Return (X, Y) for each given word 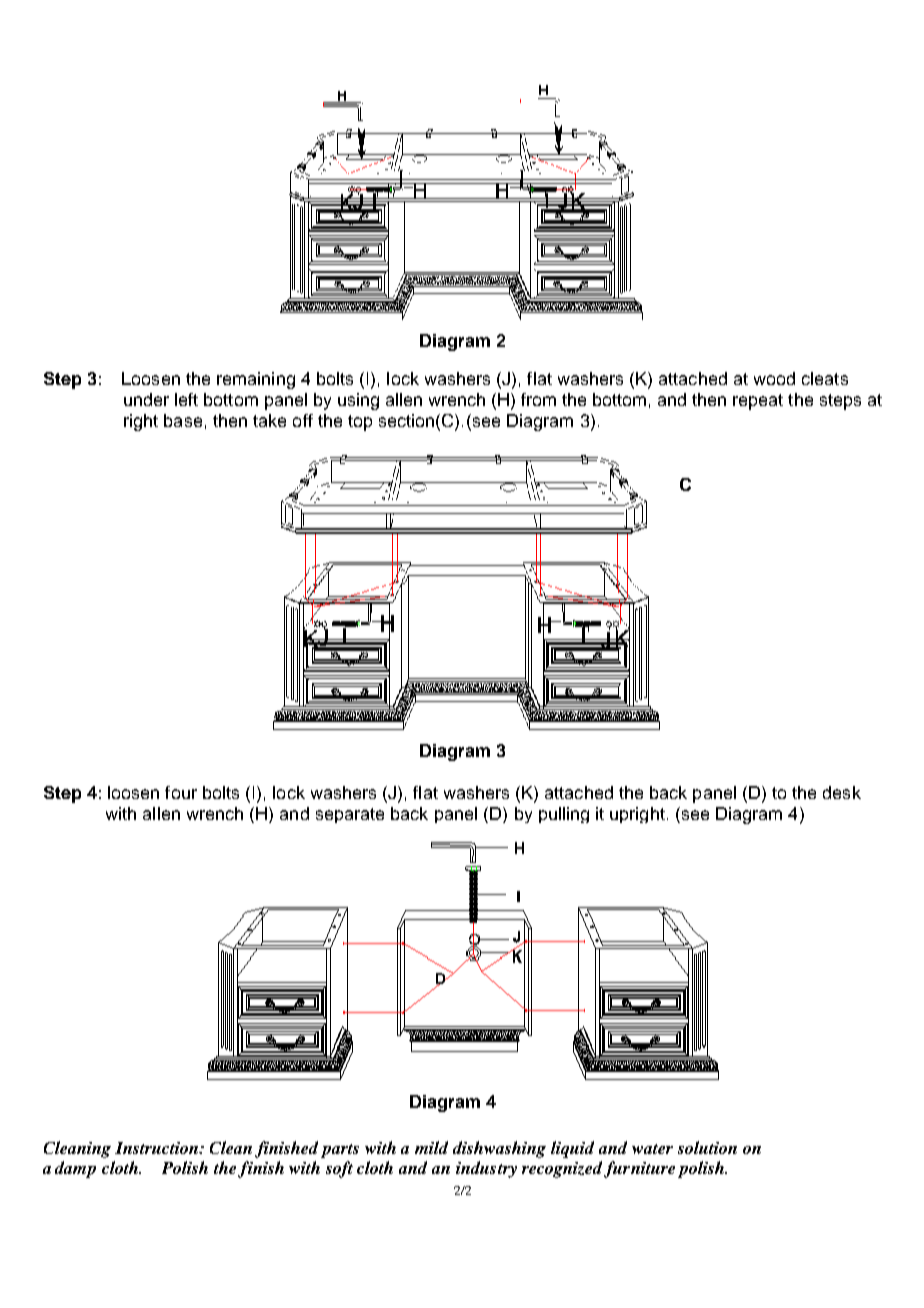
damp (75, 1169)
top (360, 423)
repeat (758, 402)
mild (431, 1147)
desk (842, 792)
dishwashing (499, 1149)
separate (350, 815)
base (183, 420)
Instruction (158, 1148)
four (181, 792)
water (652, 1149)
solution (707, 1147)
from (538, 399)
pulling (564, 815)
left (186, 399)
